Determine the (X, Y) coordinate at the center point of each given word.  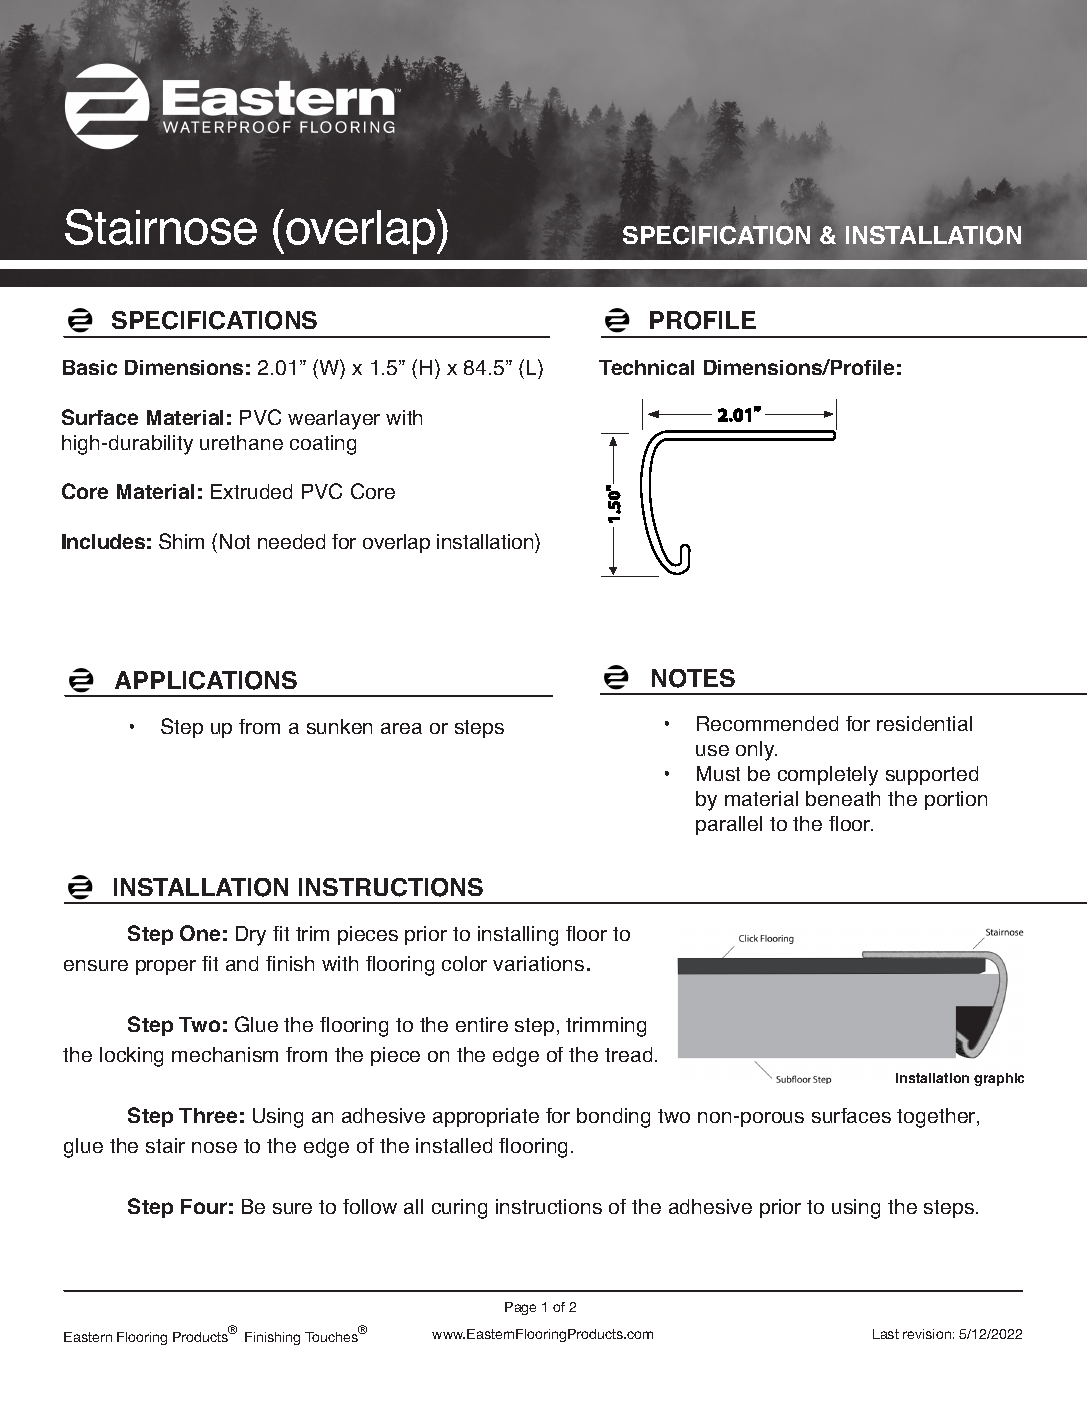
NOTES (693, 678)
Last (886, 1334)
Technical (646, 367)
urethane (241, 442)
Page (520, 1308)
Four (204, 1206)
